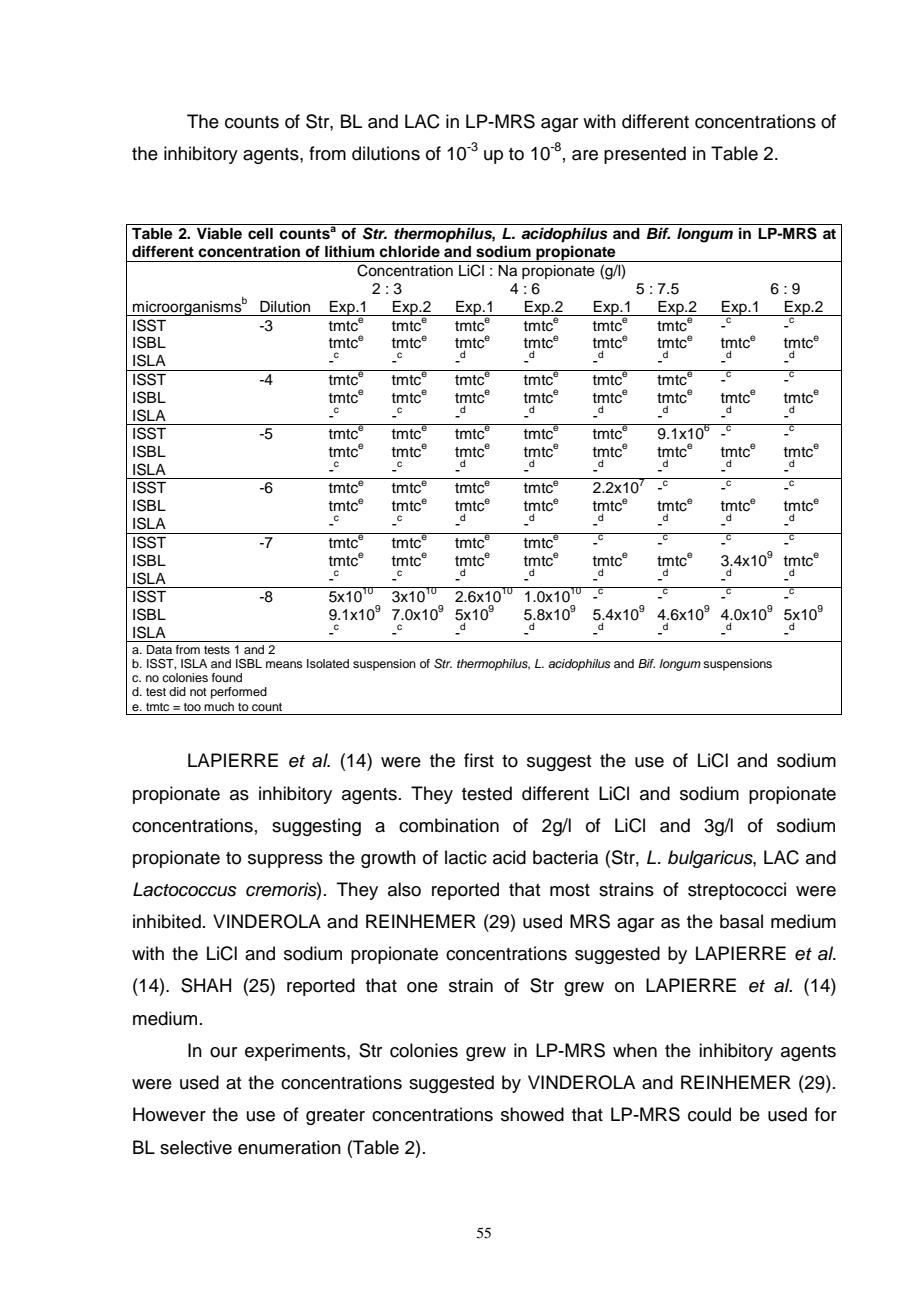 This document has height=1308, width=924. Describe the element at coordinates (196, 1147) in the document. I see `selective` at that location.
